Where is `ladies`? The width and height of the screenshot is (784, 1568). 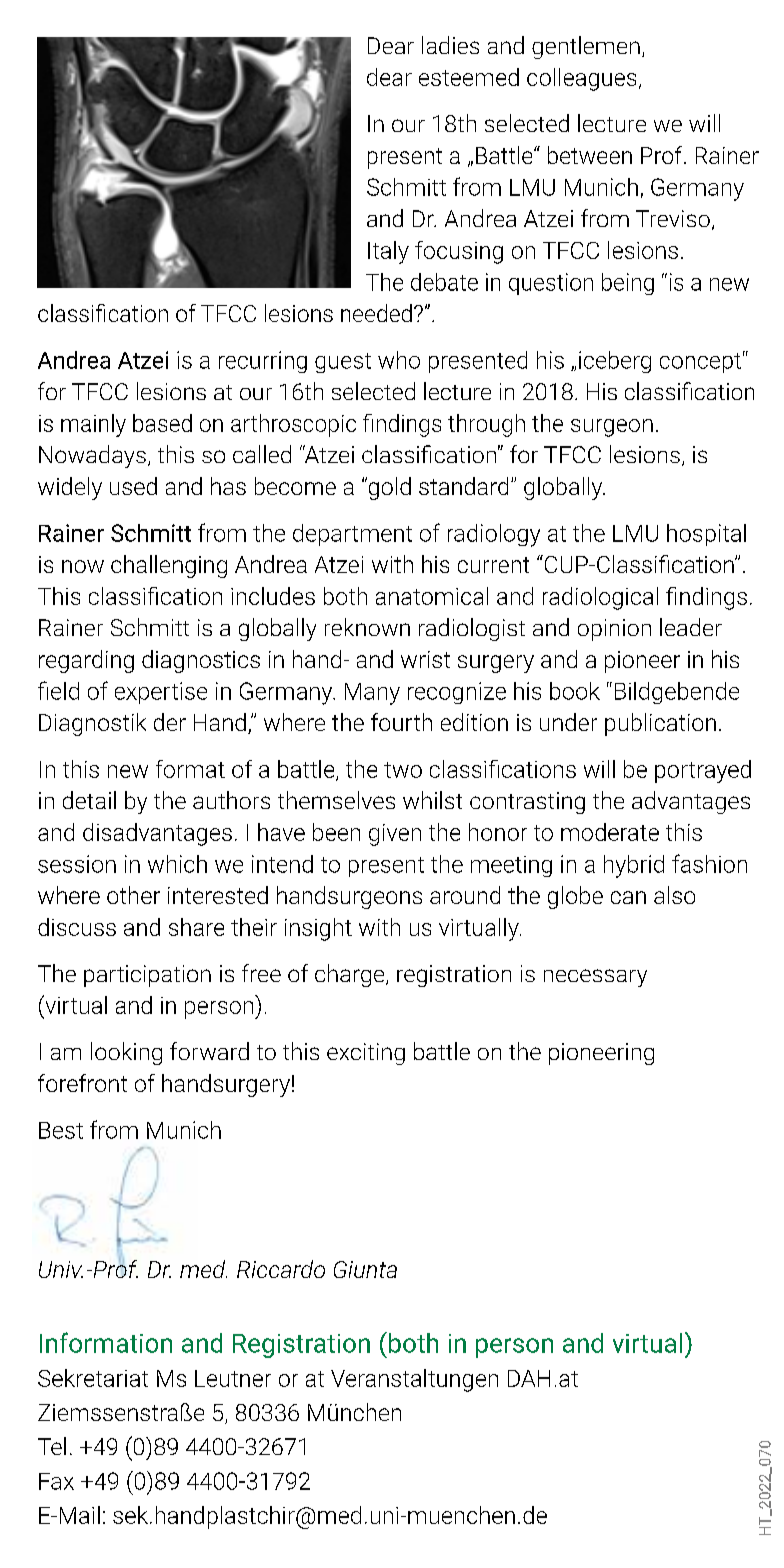 ladies is located at coordinates (450, 45).
